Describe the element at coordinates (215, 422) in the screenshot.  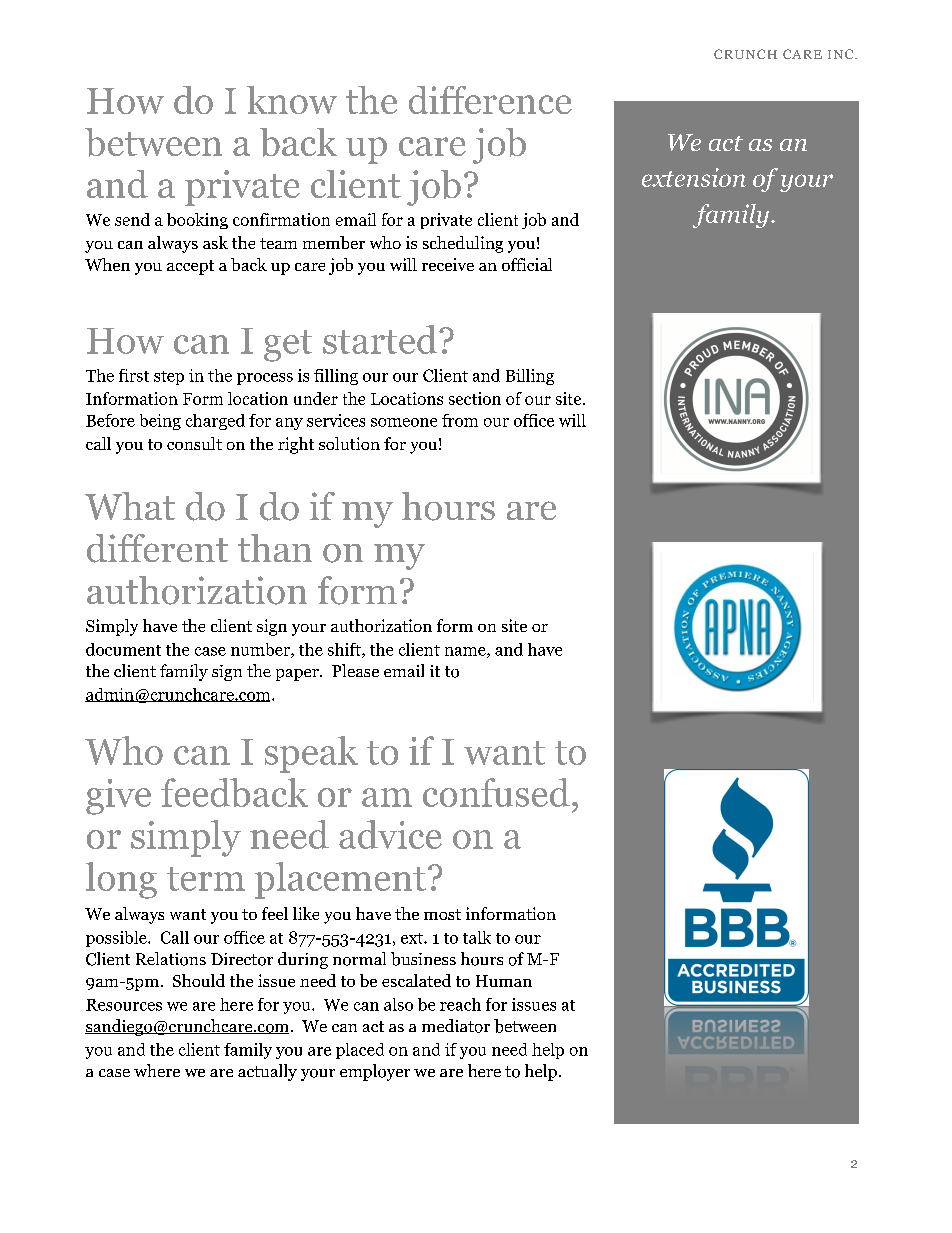
I see `charged` at that location.
